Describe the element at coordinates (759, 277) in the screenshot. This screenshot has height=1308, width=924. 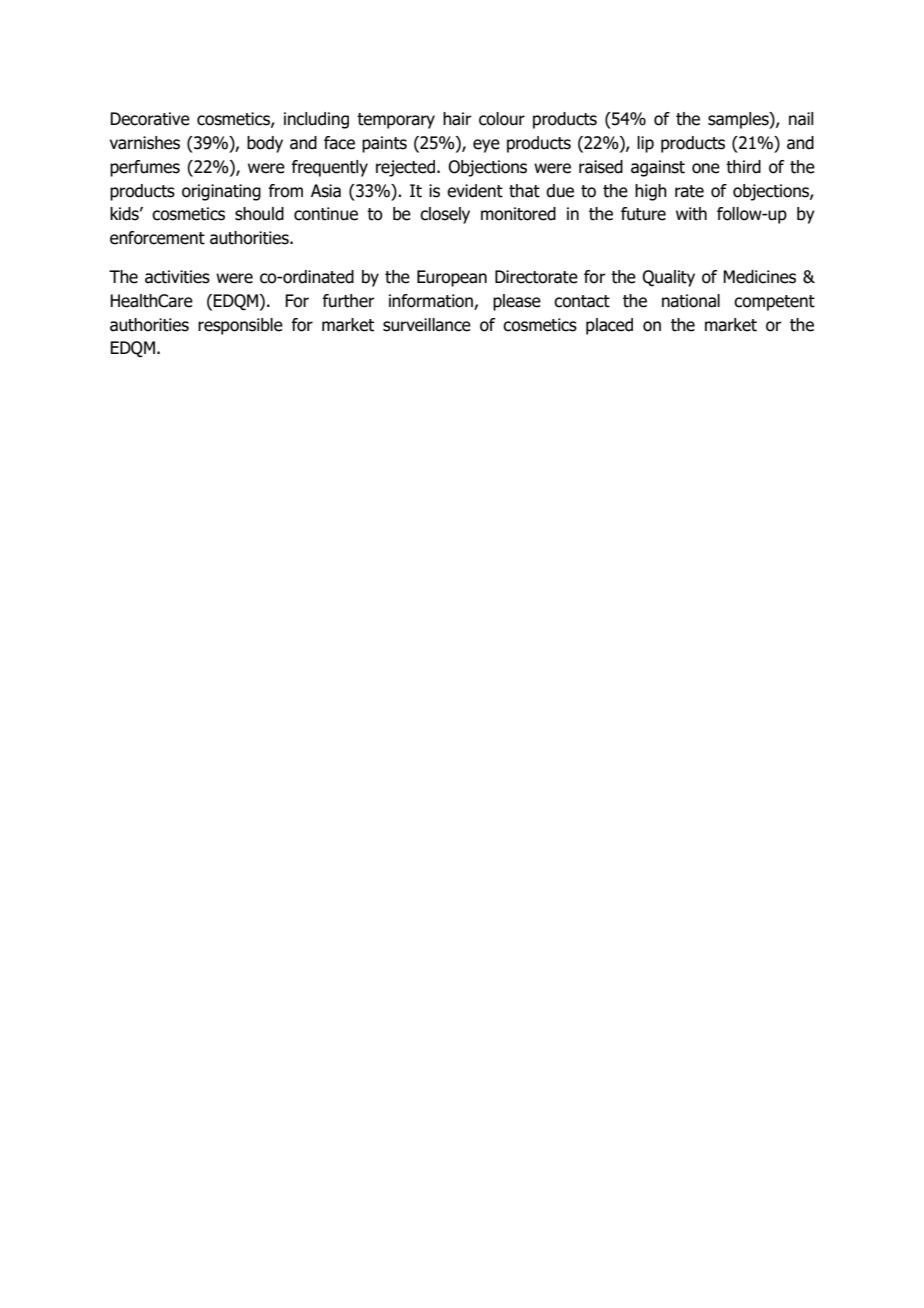
I see `Medicines` at that location.
